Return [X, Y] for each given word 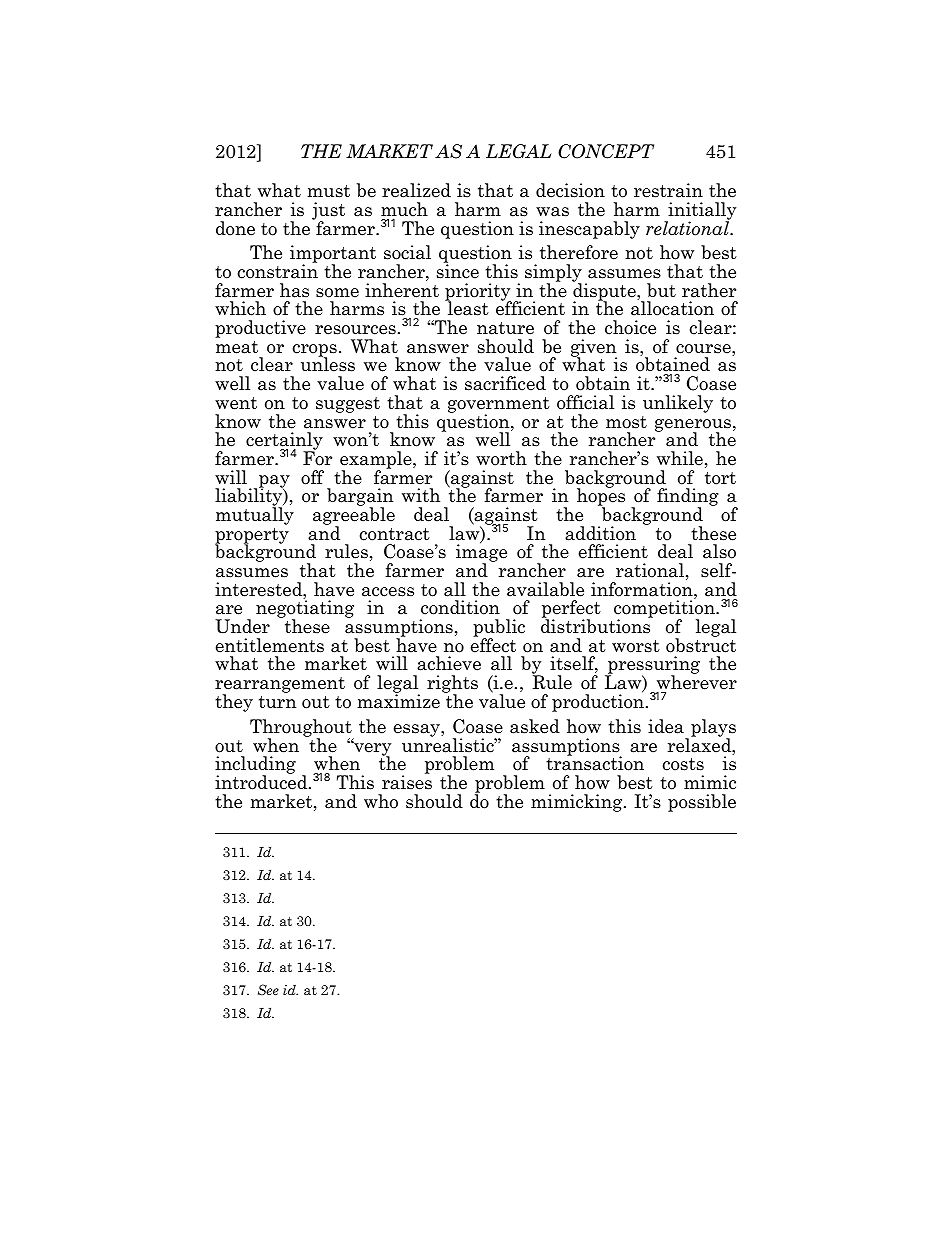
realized [416, 190]
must [328, 191]
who [381, 801]
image [481, 554]
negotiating [305, 610]
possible [702, 803]
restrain [668, 190]
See [268, 989]
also [719, 551]
